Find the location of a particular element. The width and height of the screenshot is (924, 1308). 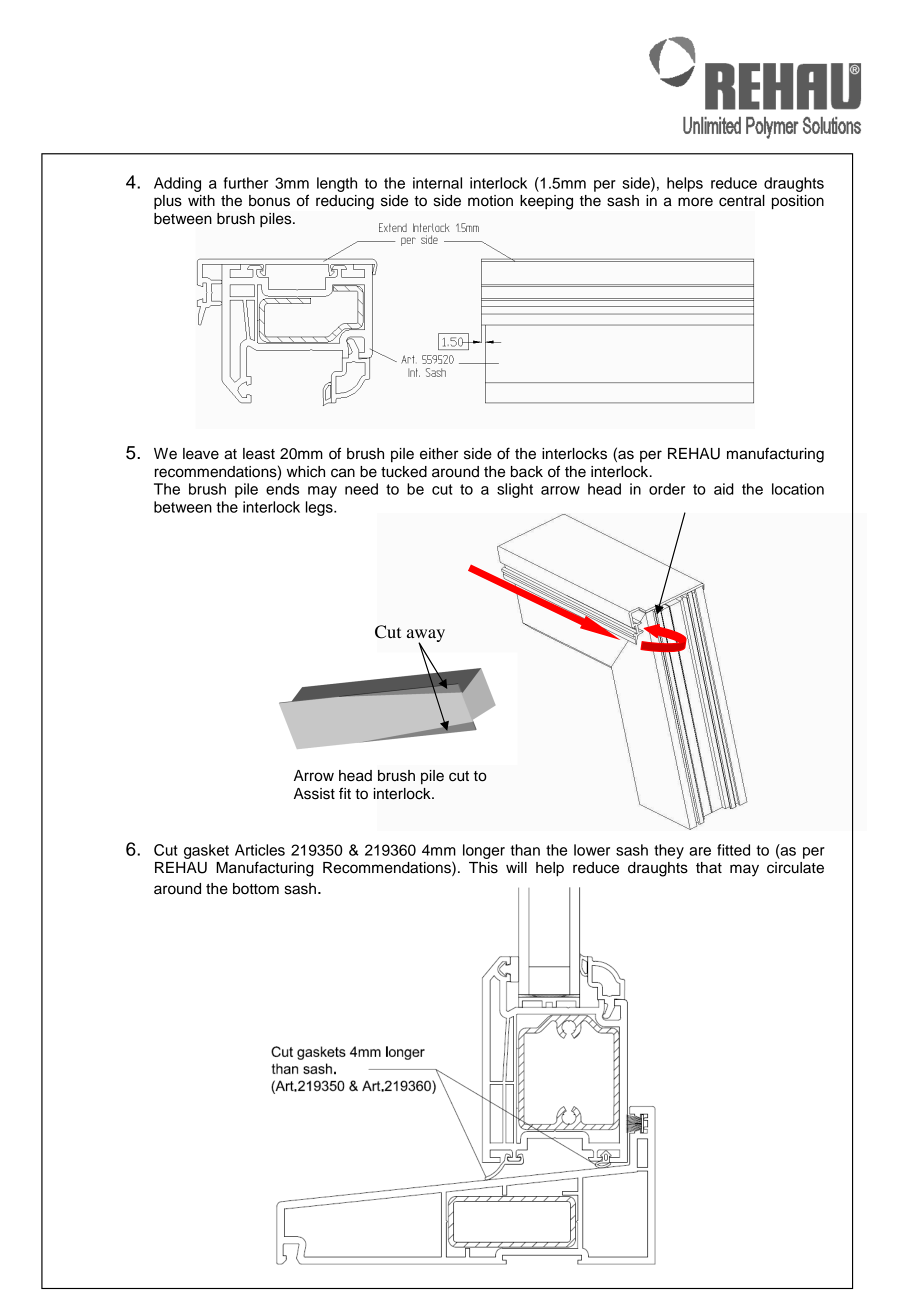

central is located at coordinates (742, 201).
